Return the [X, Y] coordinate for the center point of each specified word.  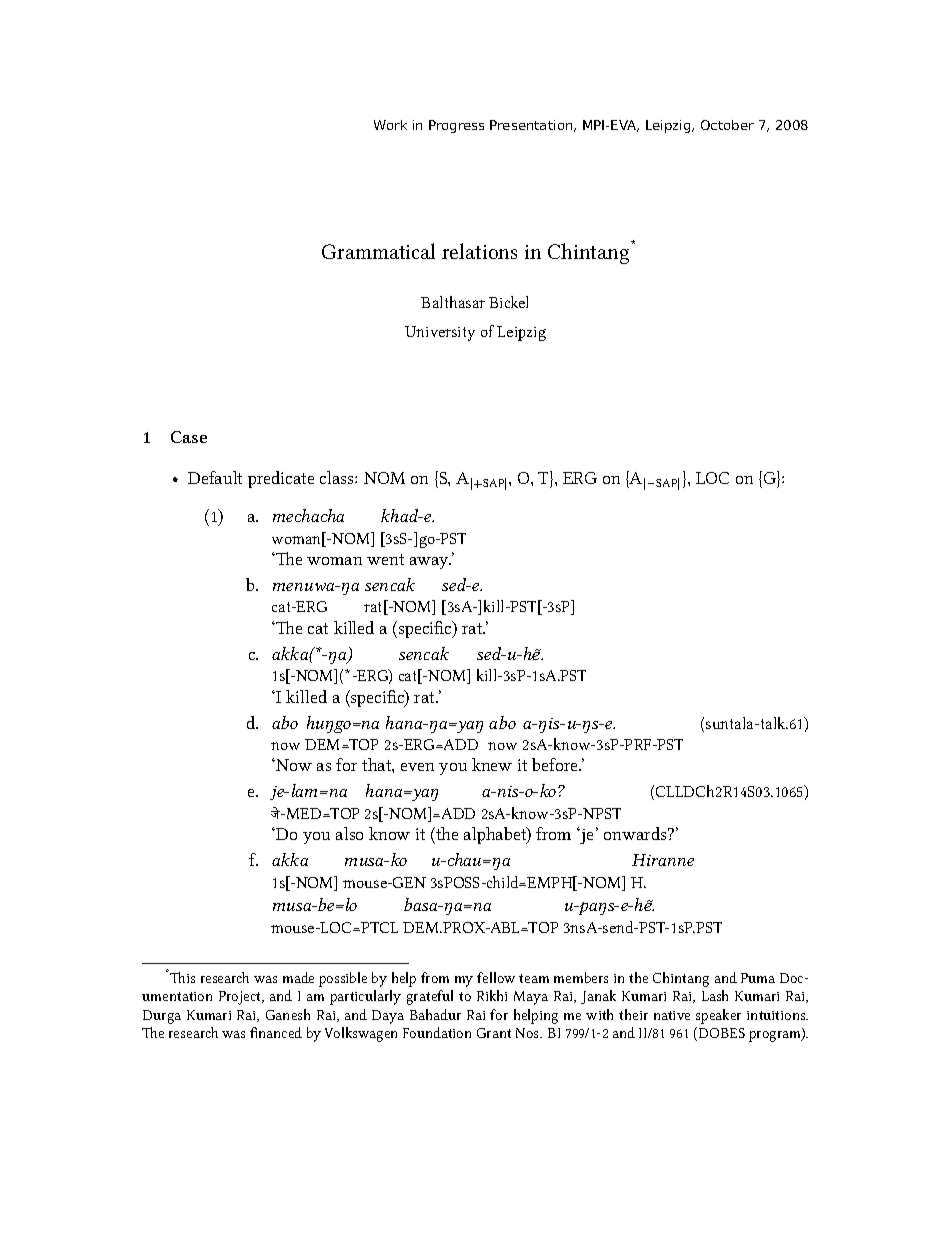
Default [215, 477]
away [430, 563]
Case [189, 437]
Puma [758, 978]
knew [492, 764]
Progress [456, 126]
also [349, 833]
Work [390, 125]
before [556, 764]
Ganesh [288, 1014]
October [727, 125]
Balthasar [453, 302]
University [440, 333]
